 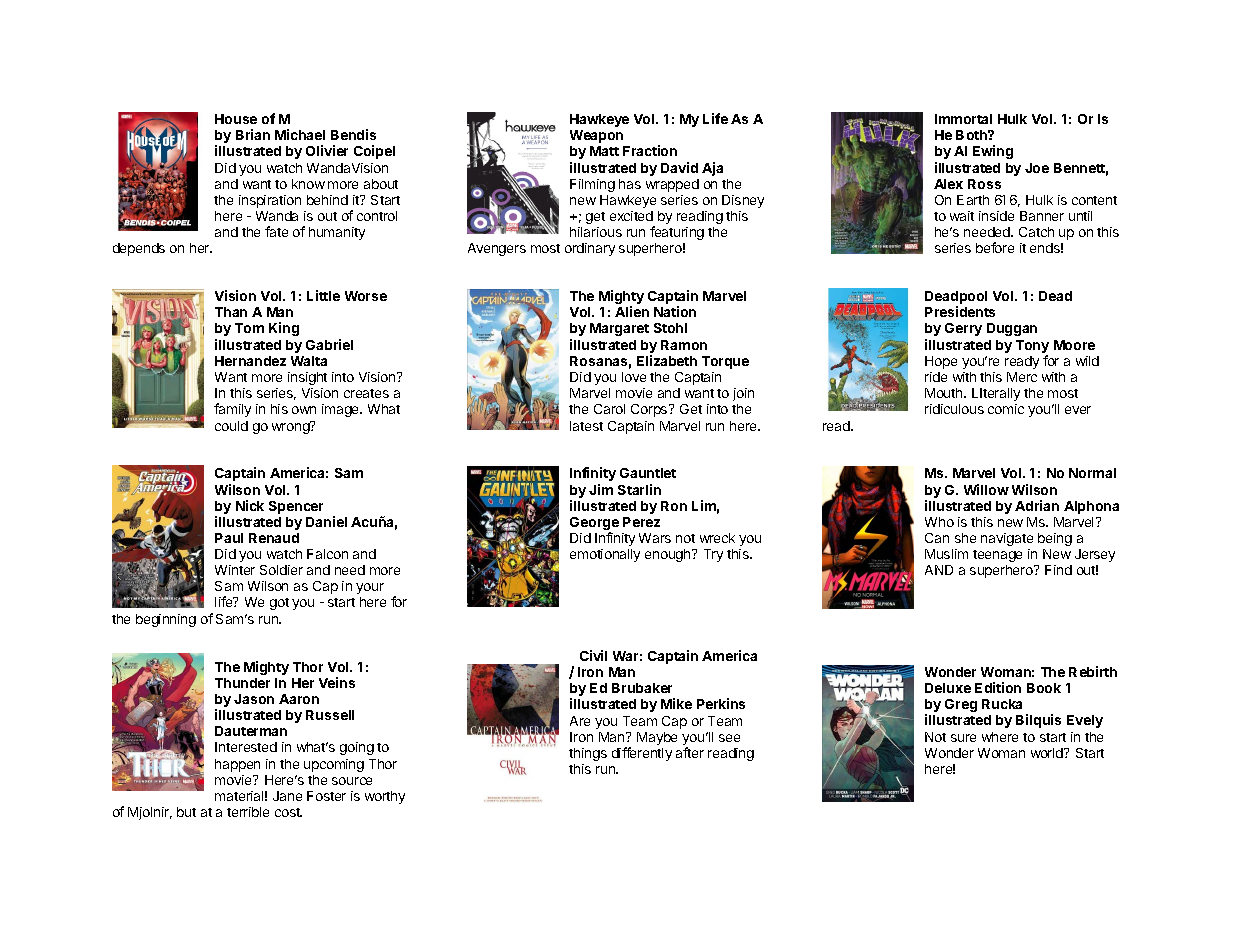 I want to click on Normal, so click(x=1092, y=473).
